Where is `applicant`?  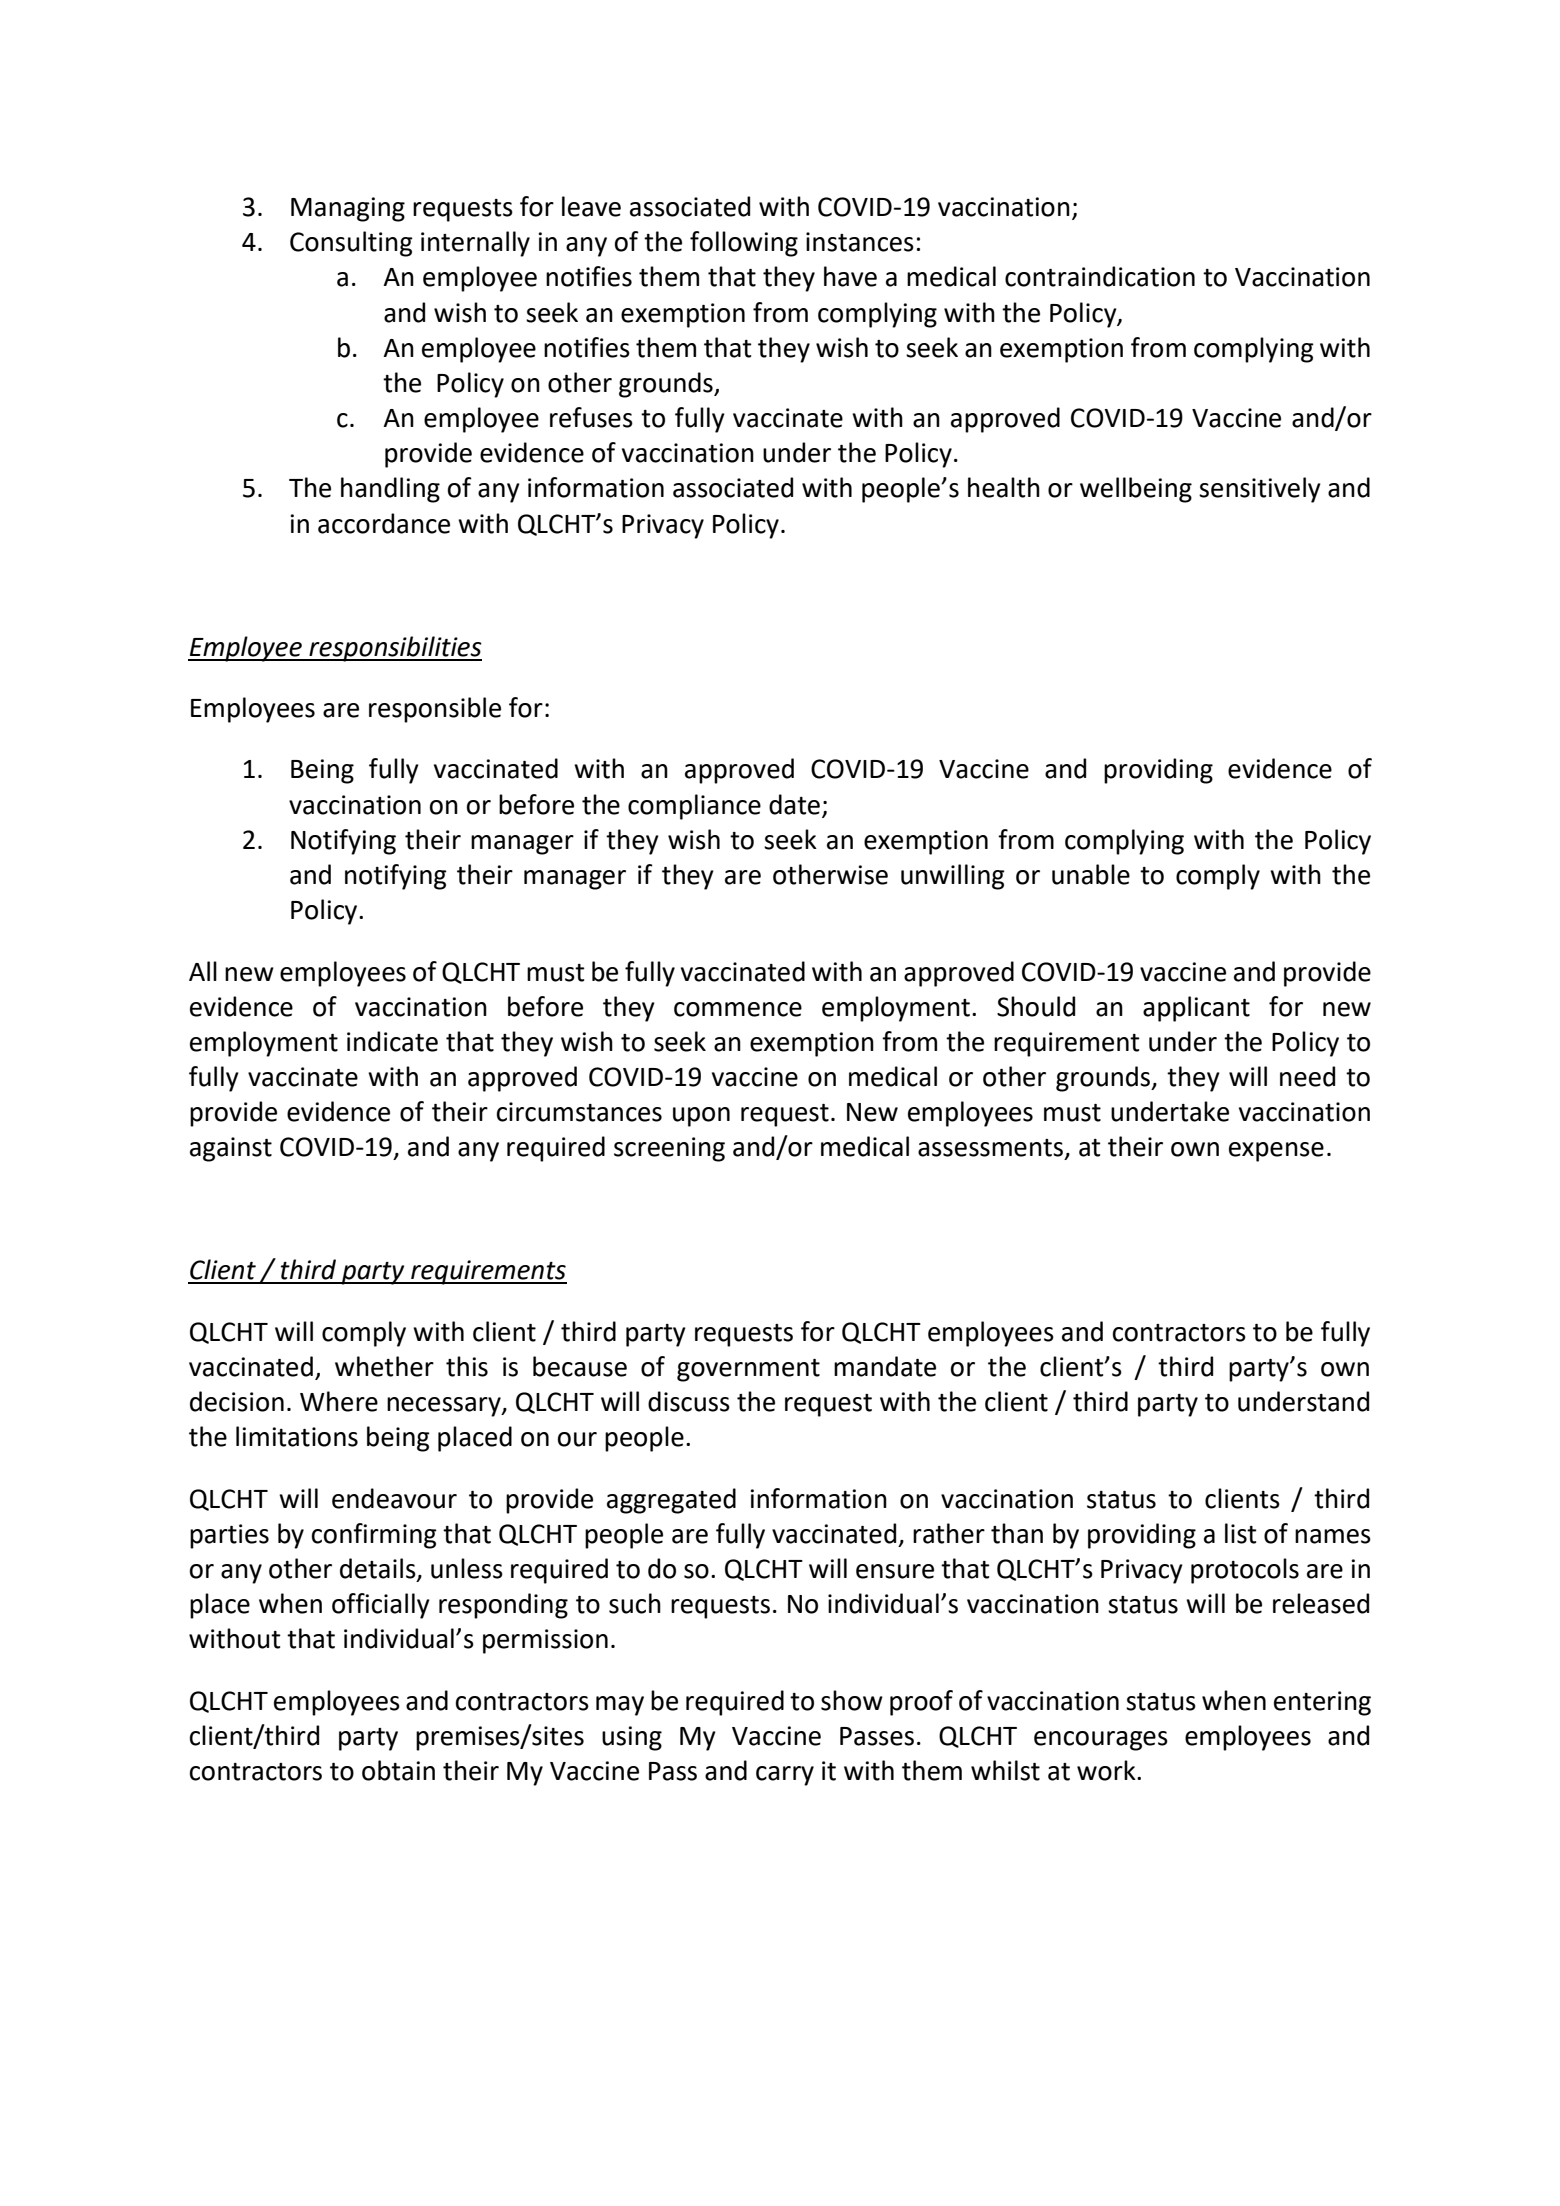
applicant is located at coordinates (1196, 1009).
